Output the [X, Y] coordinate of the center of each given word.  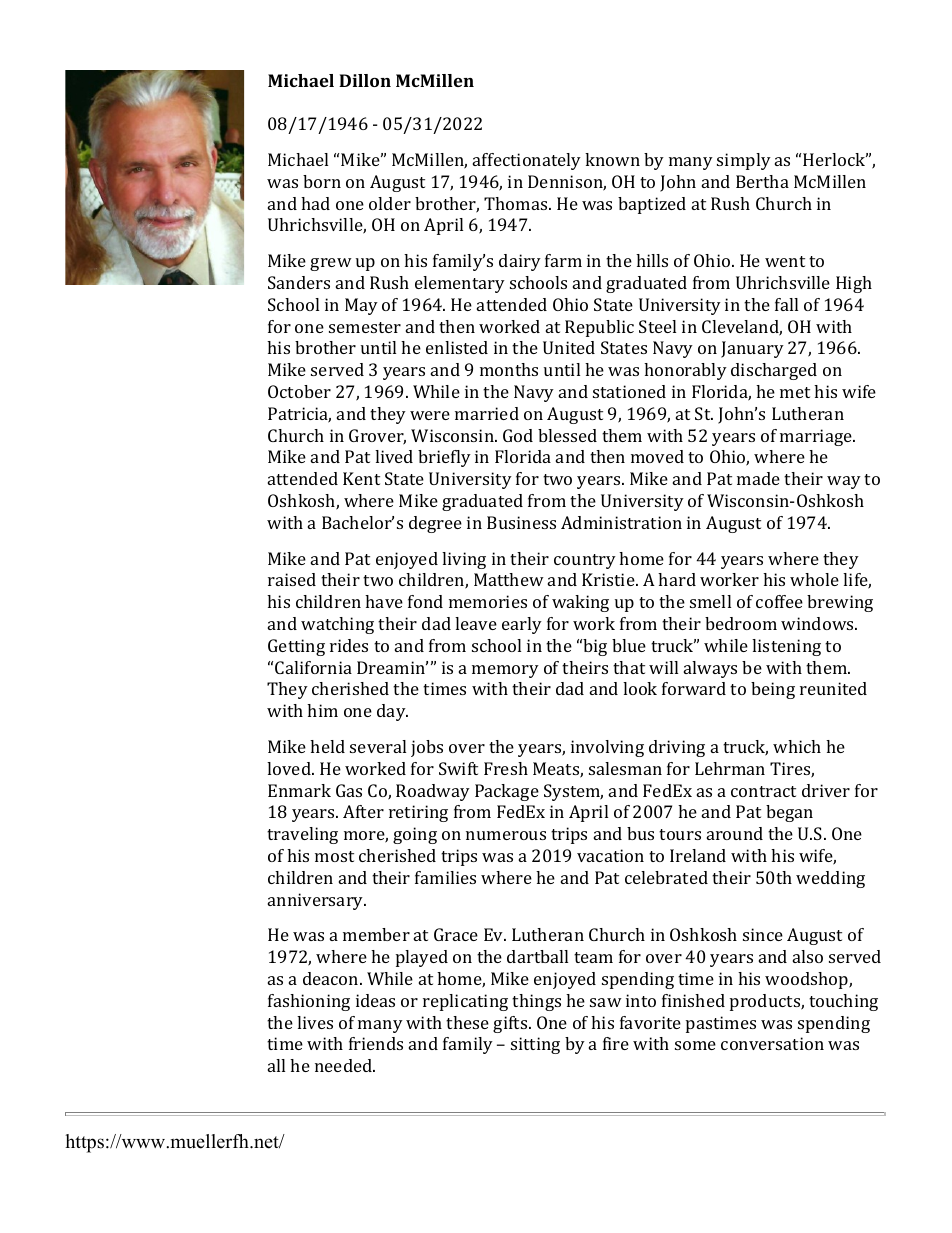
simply [744, 161]
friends [376, 1043]
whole [814, 579]
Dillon [365, 80]
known [612, 159]
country [585, 561]
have [384, 601]
